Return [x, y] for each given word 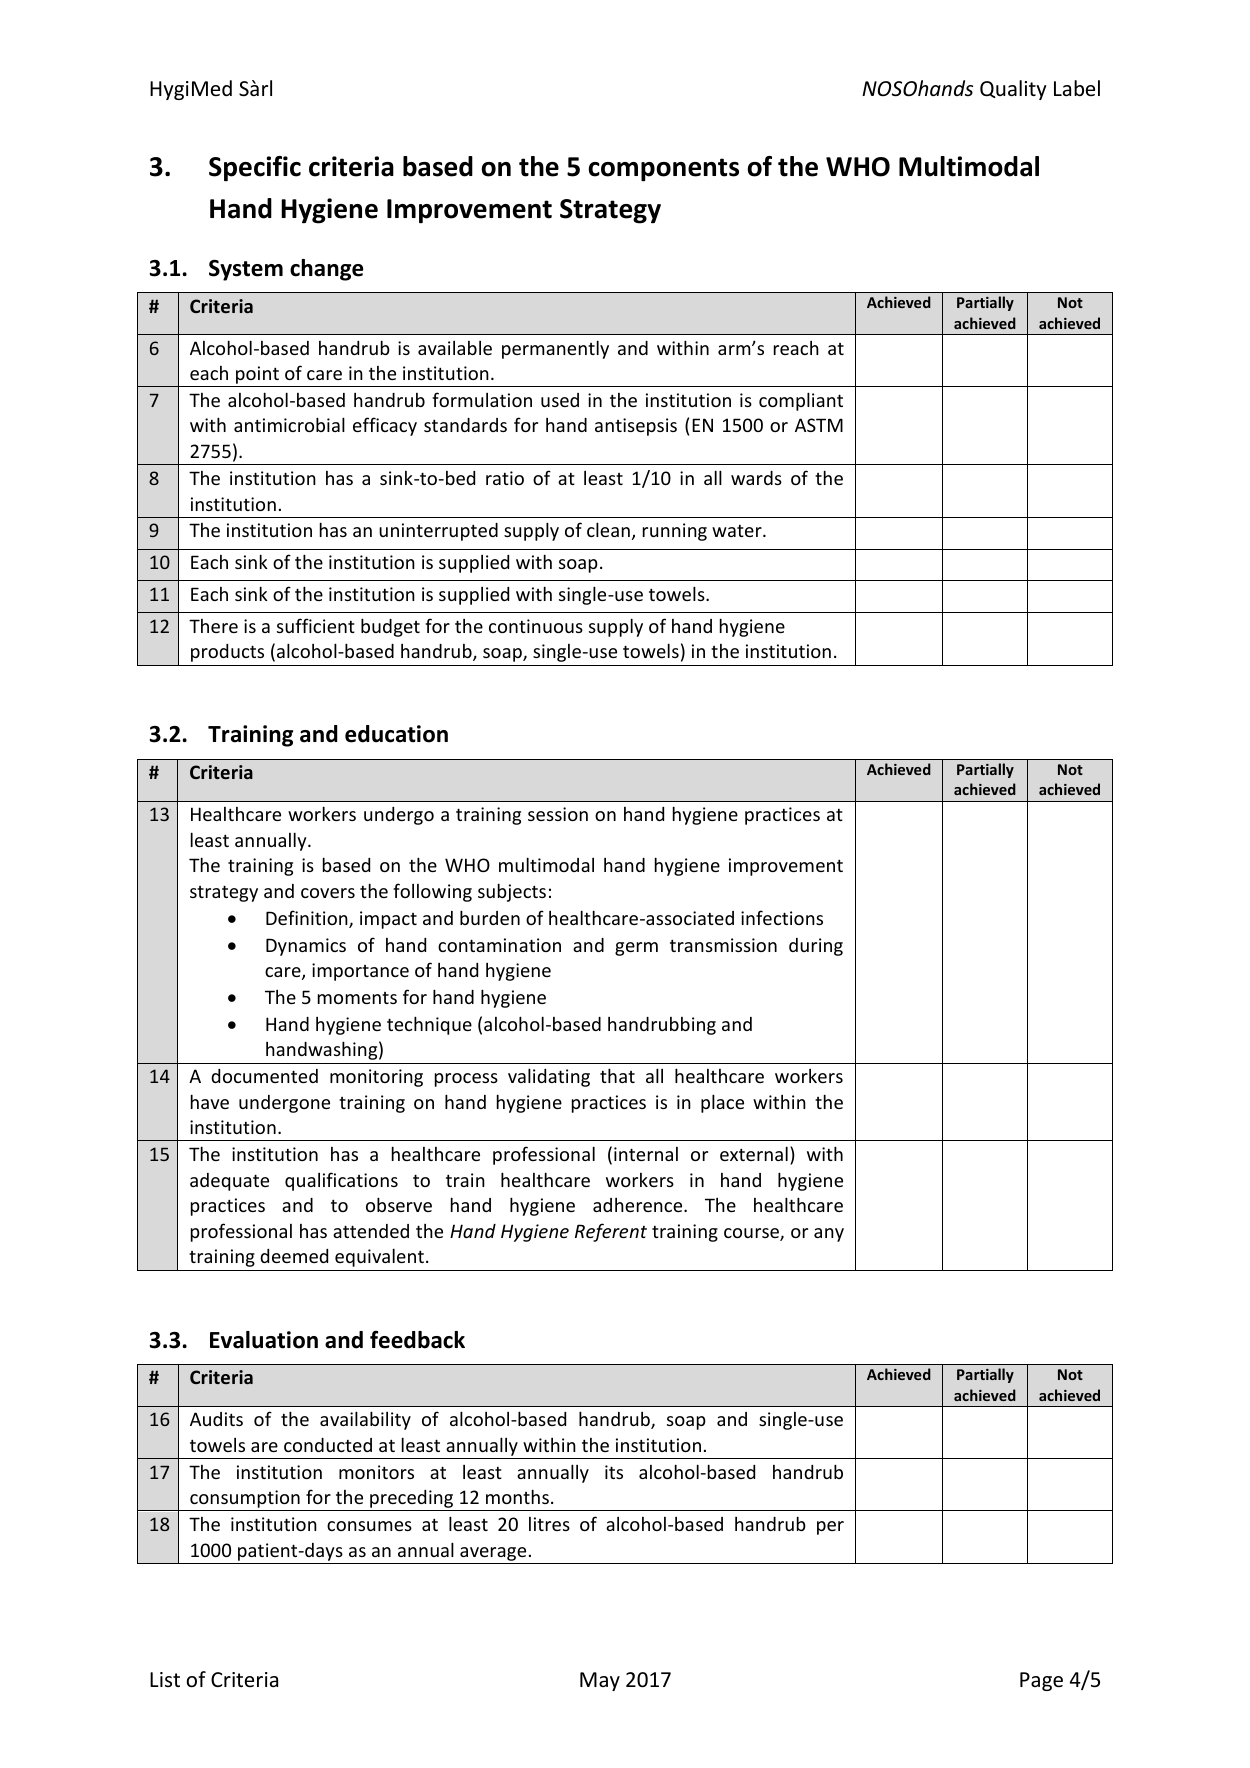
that [617, 1075]
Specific [255, 169]
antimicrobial [289, 424]
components [663, 170]
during [816, 947]
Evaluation [264, 1340]
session [558, 814]
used [560, 400]
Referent [611, 1232]
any [829, 1235]
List [165, 1679]
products [227, 653]
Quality [1013, 90]
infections [782, 917]
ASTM [819, 425]
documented [264, 1076]
